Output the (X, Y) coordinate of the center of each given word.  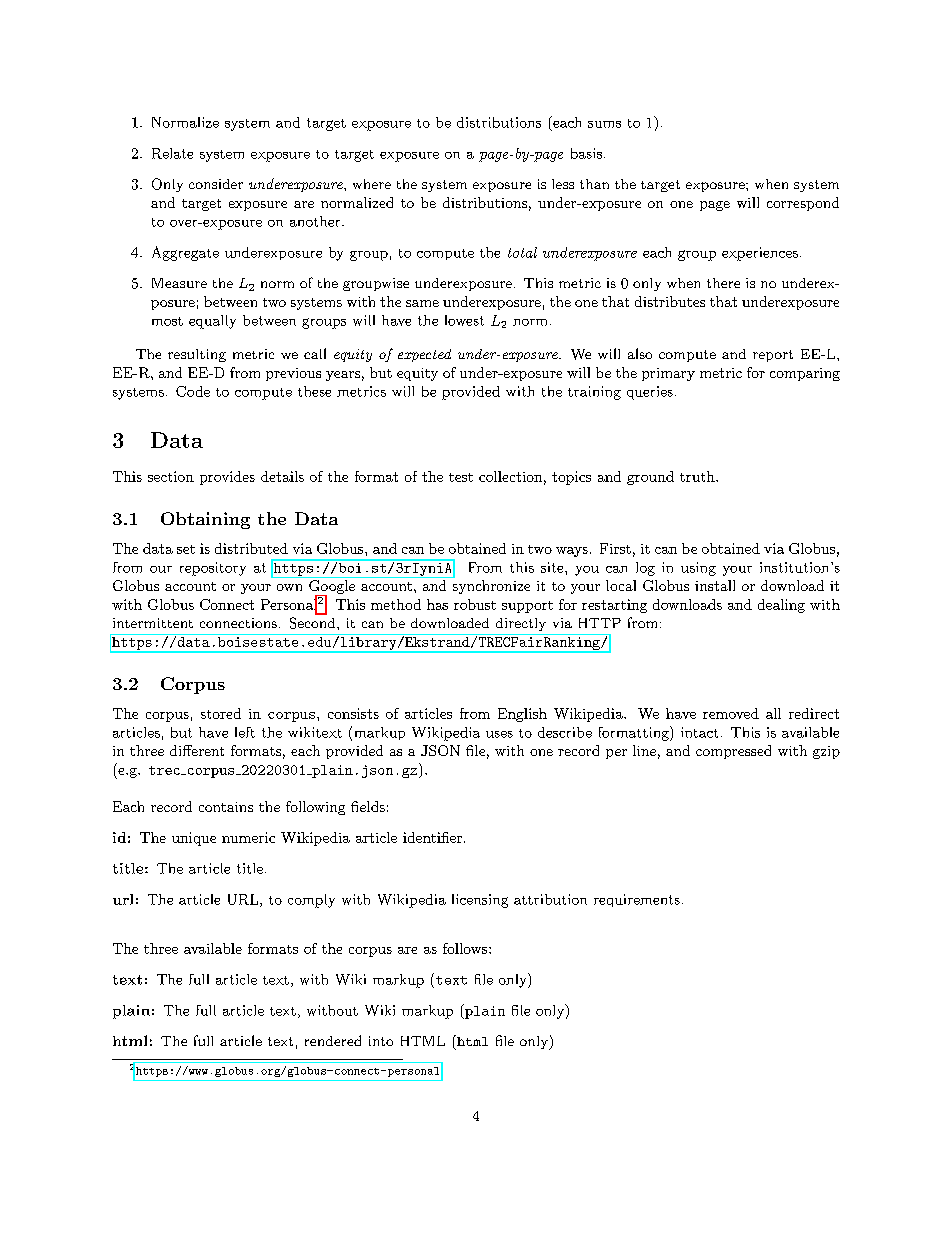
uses (499, 734)
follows (466, 948)
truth (697, 476)
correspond (803, 204)
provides (227, 478)
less (563, 184)
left (245, 732)
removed (731, 713)
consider (216, 184)
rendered (333, 1040)
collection (510, 476)
